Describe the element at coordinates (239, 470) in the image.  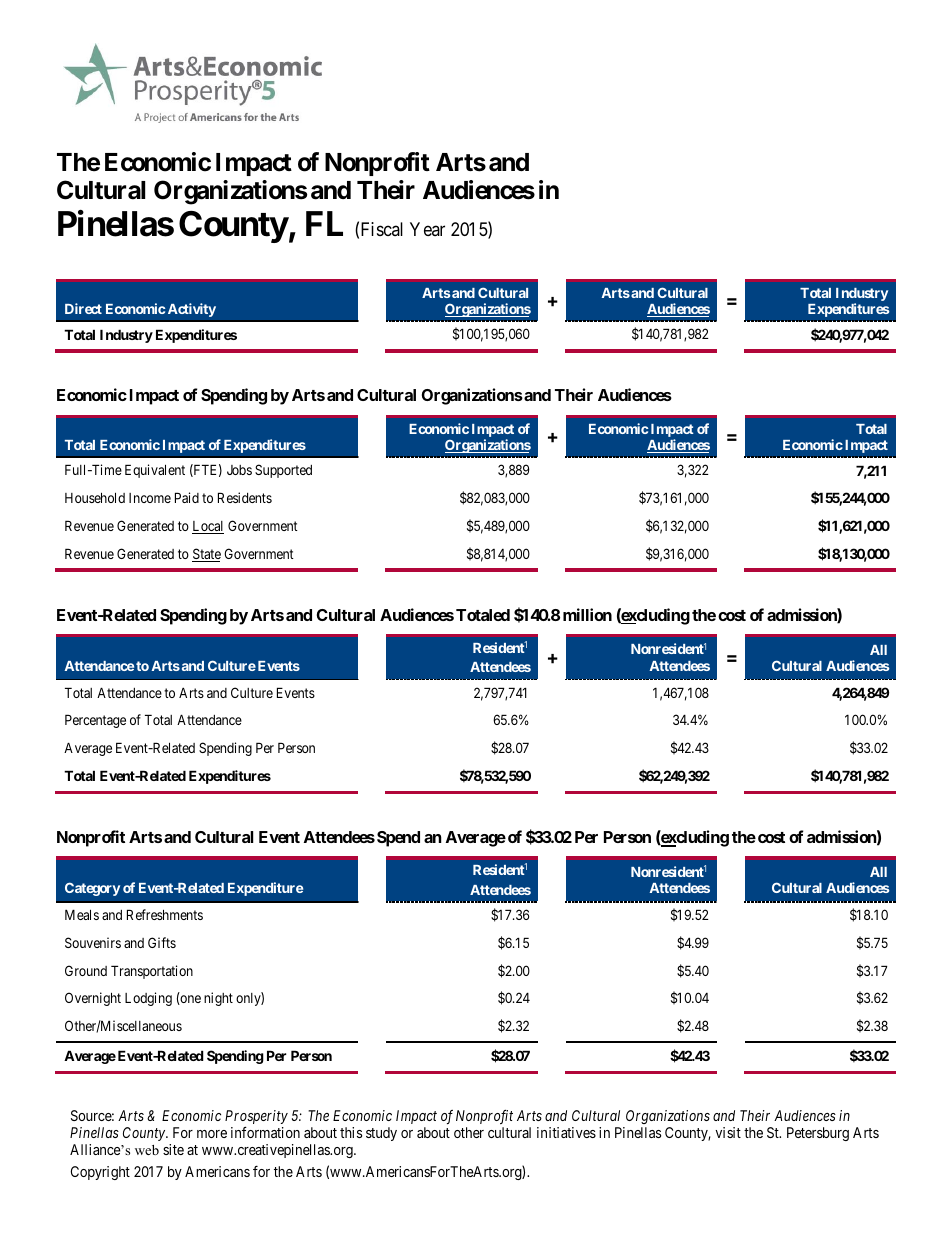
I see `Jobs` at that location.
